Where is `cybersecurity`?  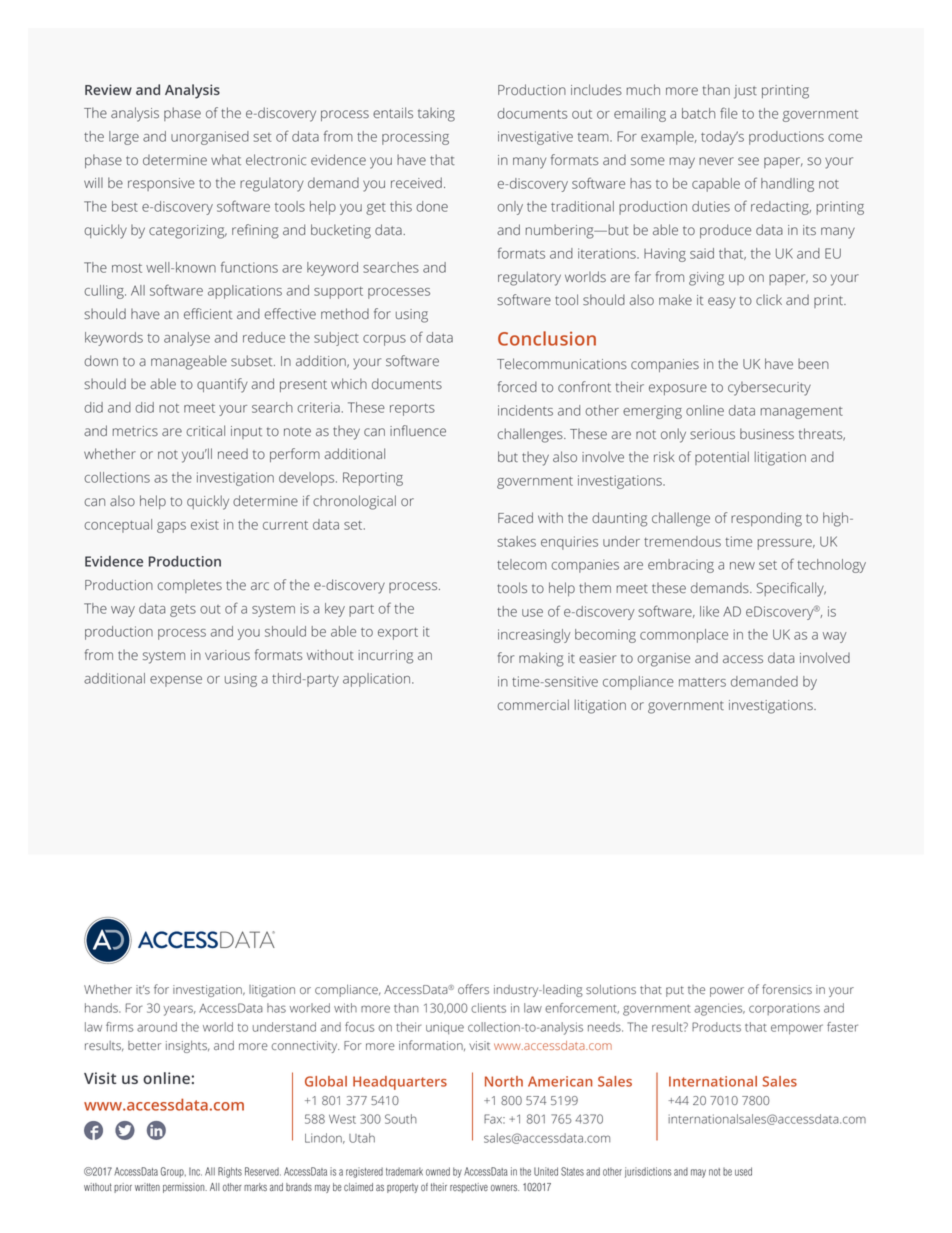
cybersecurity is located at coordinates (769, 388).
